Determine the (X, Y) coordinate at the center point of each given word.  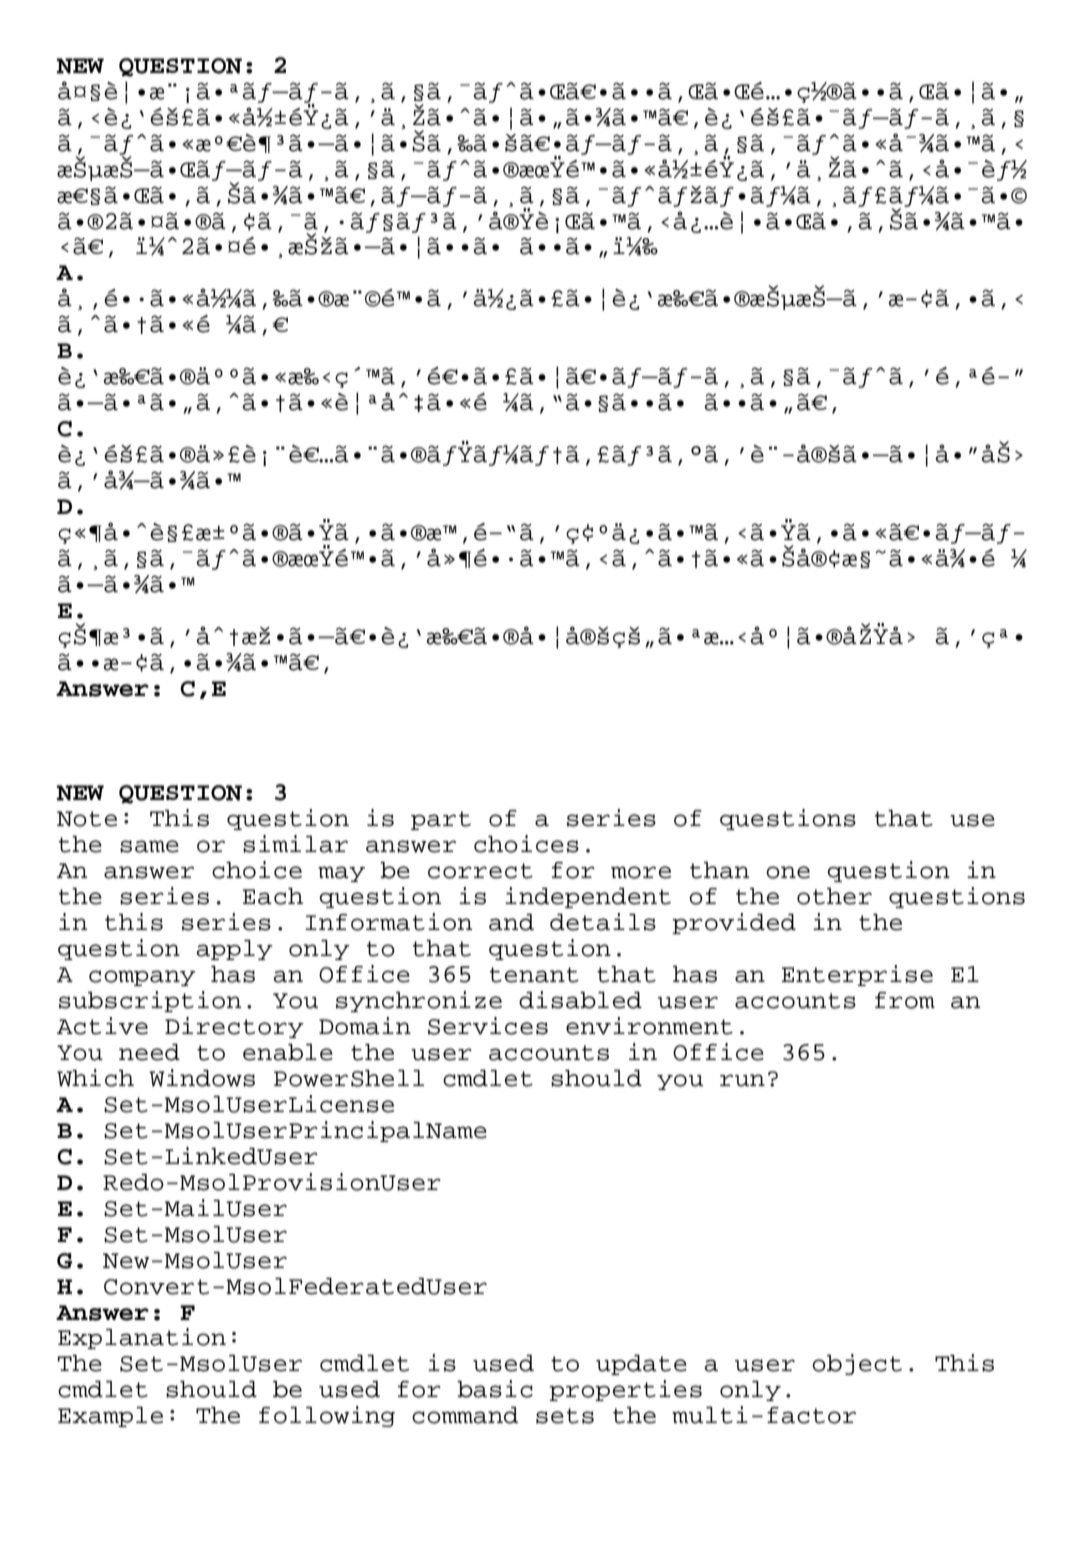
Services (488, 1026)
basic (495, 1389)
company (142, 978)
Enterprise (857, 975)
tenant (534, 975)
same (149, 846)
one (788, 872)
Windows (202, 1078)
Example (110, 1417)
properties (625, 1390)
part (441, 820)
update (641, 1365)
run (742, 1080)
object (857, 1364)
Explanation (142, 1338)
